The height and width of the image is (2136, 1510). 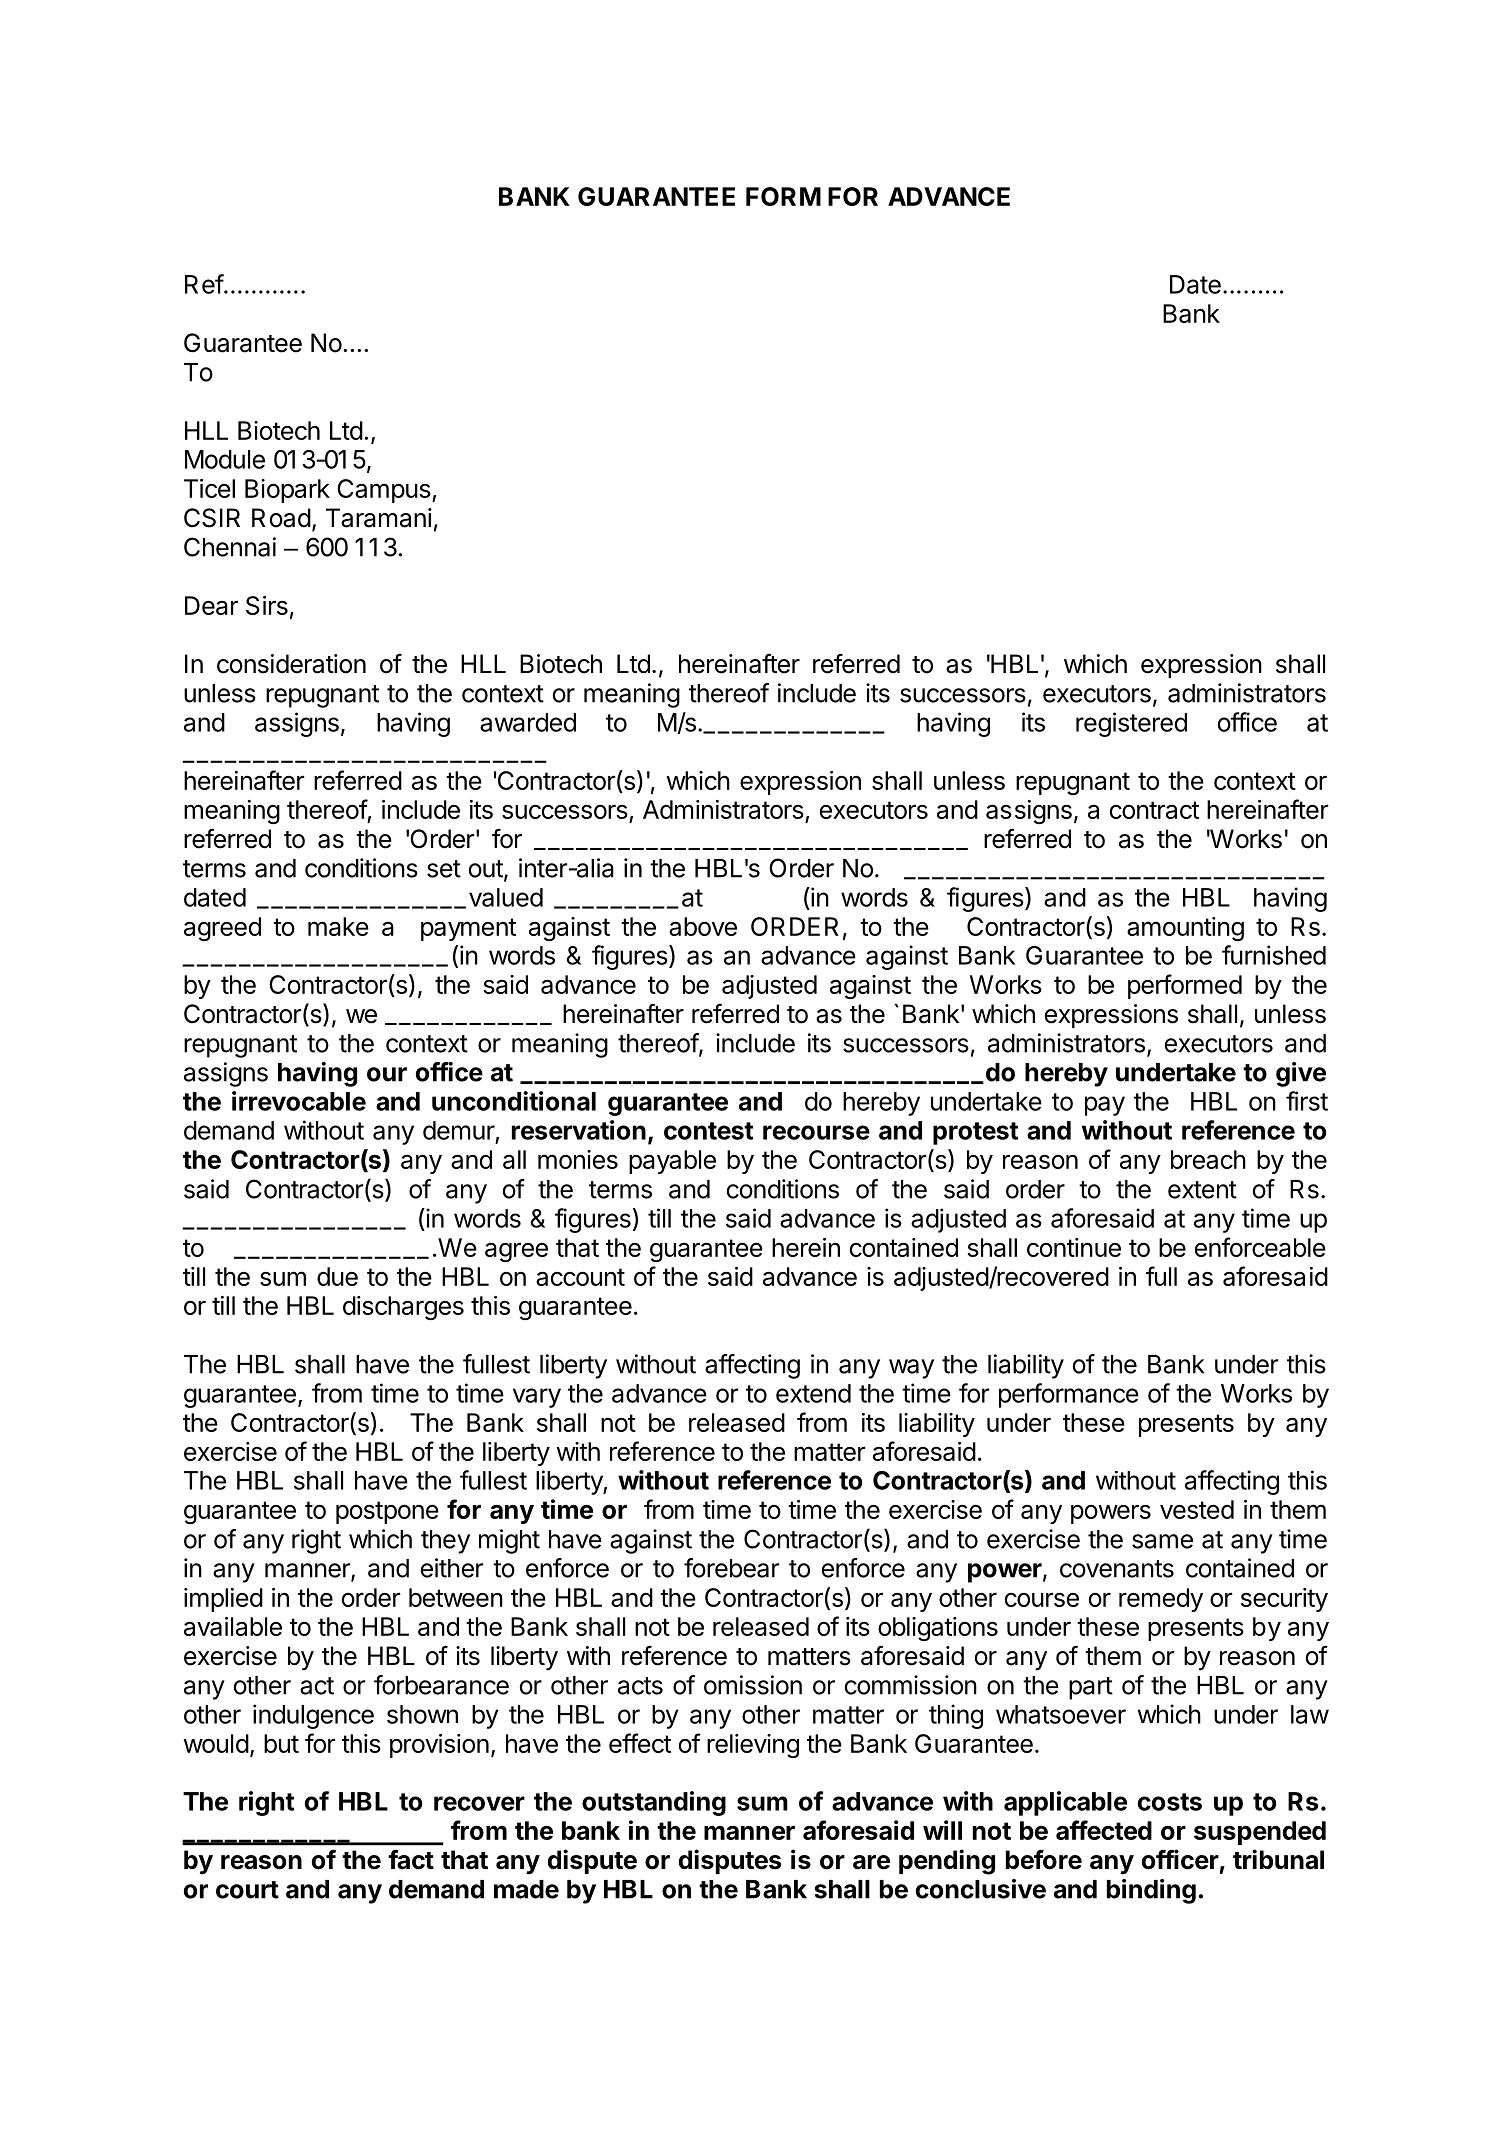 I want to click on amounting, so click(x=1185, y=929).
